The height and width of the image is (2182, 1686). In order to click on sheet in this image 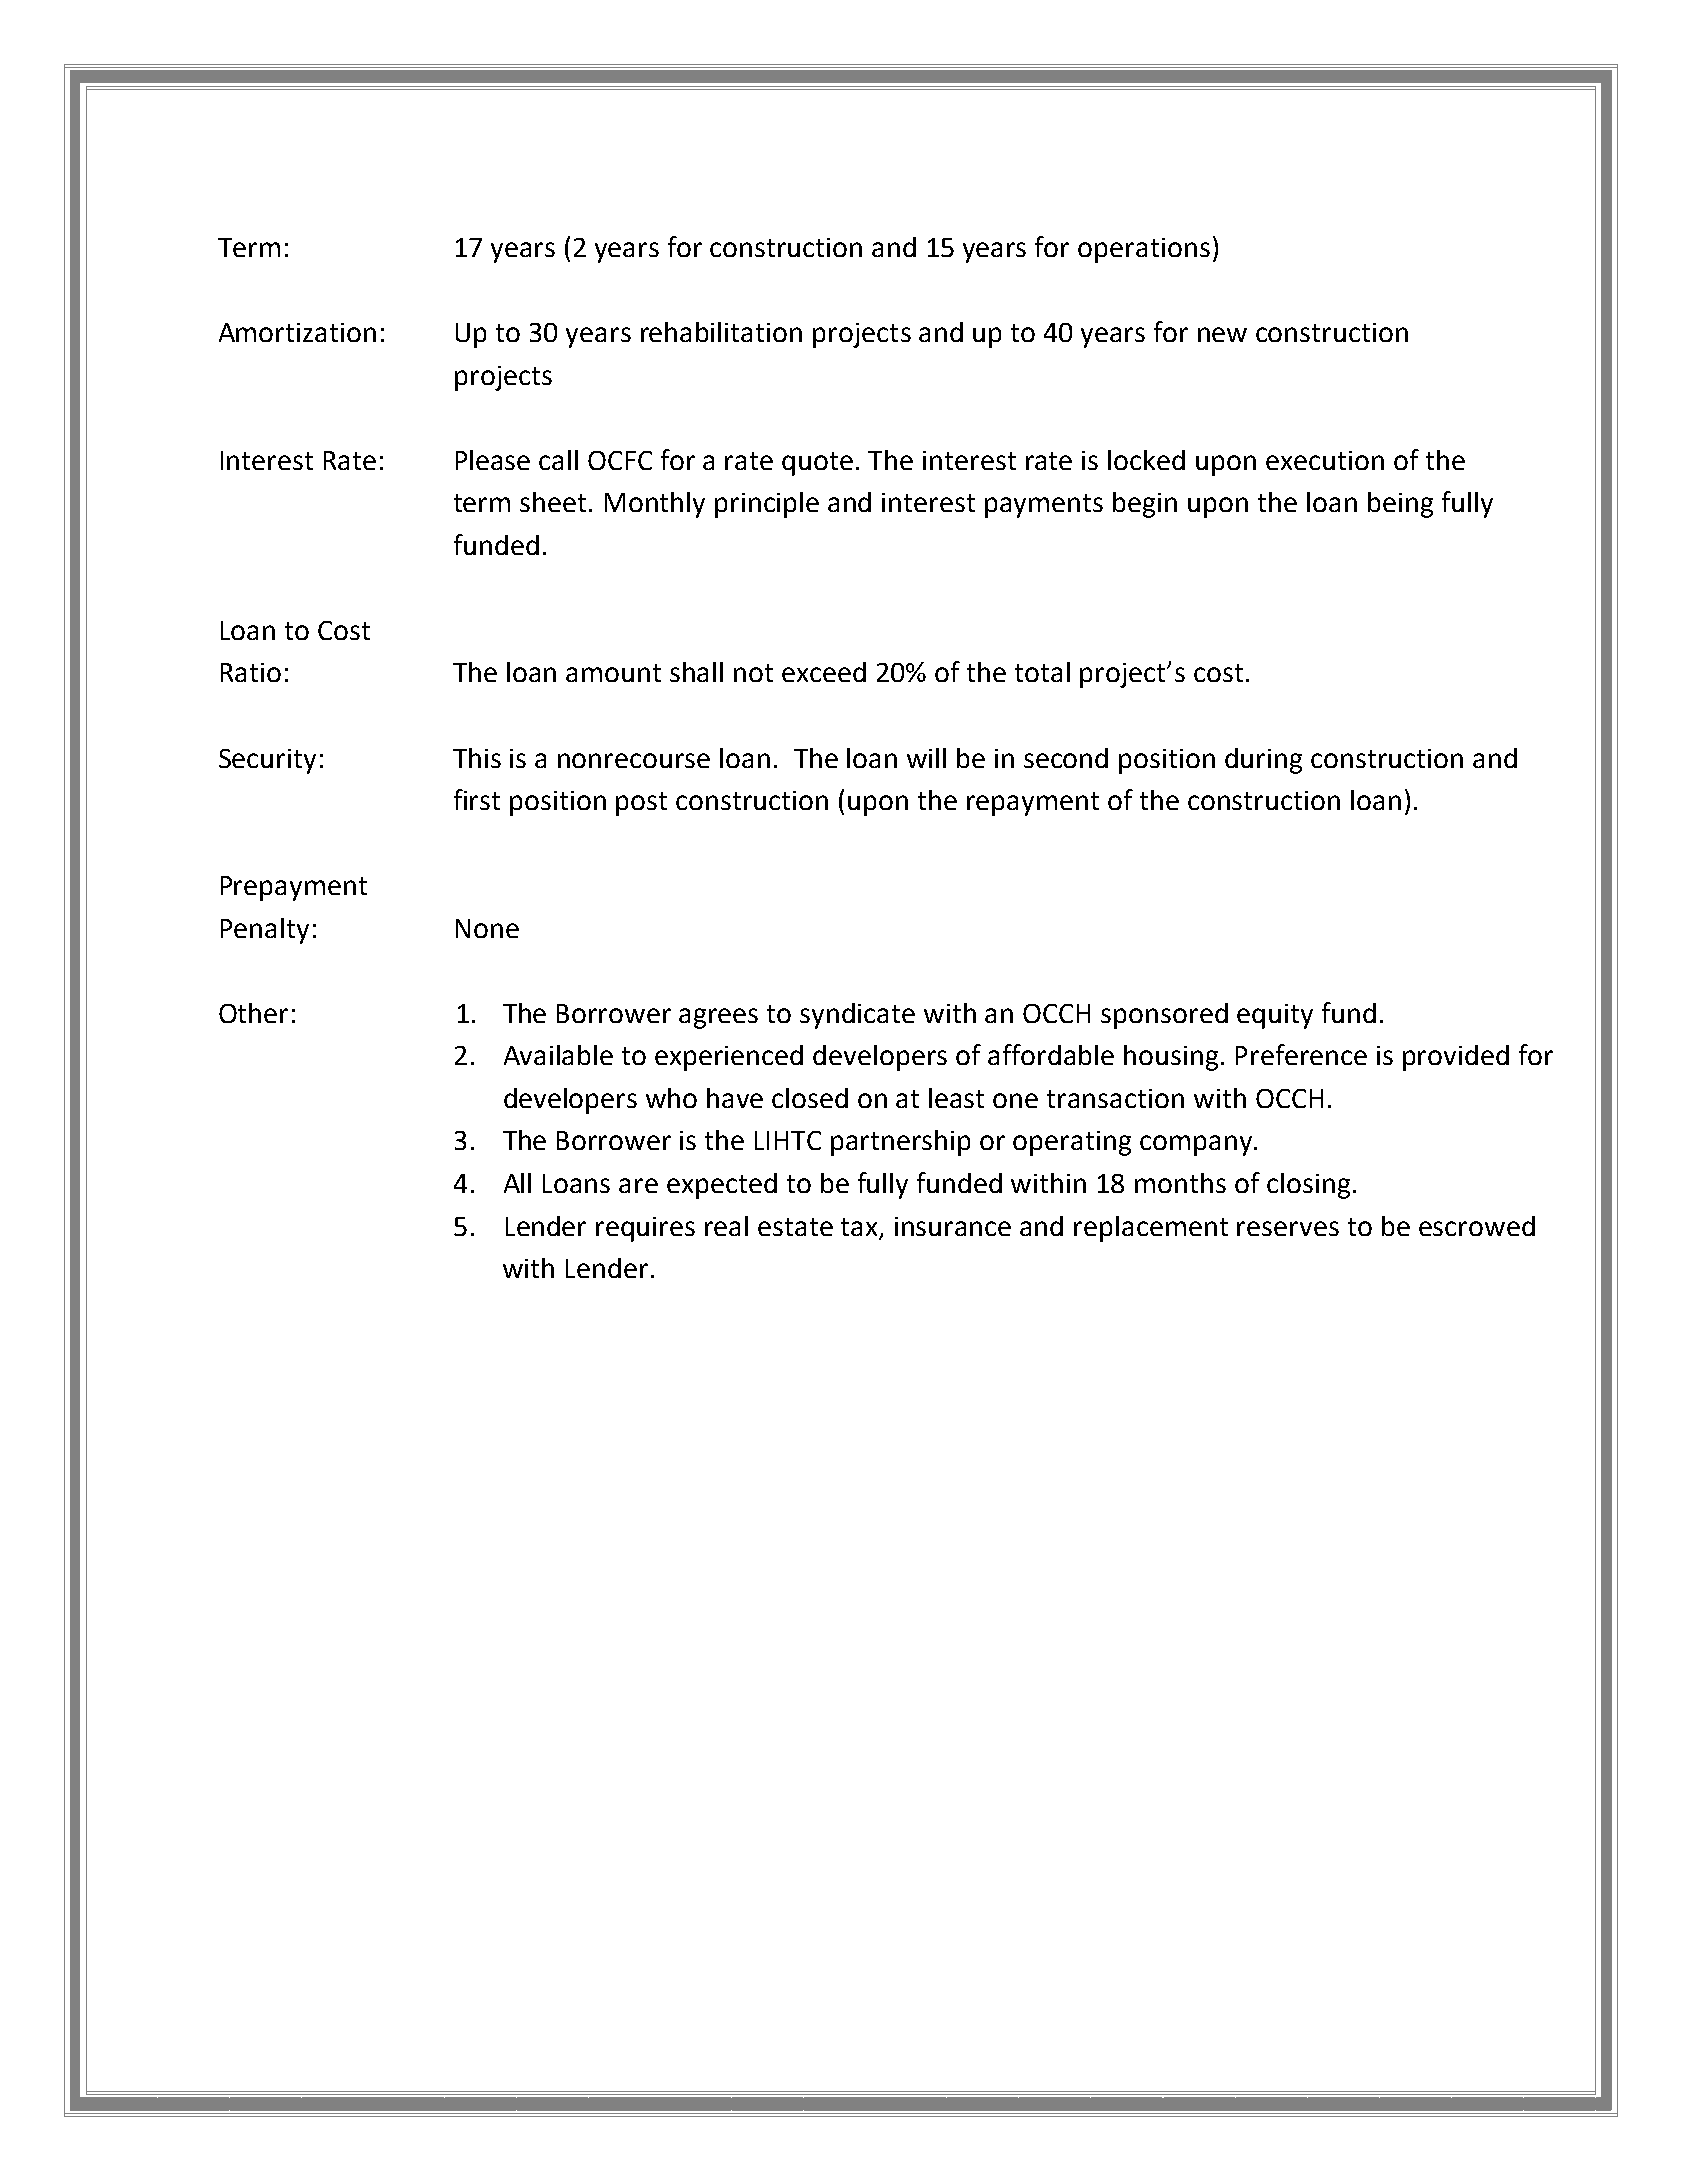, I will do `click(555, 502)`.
